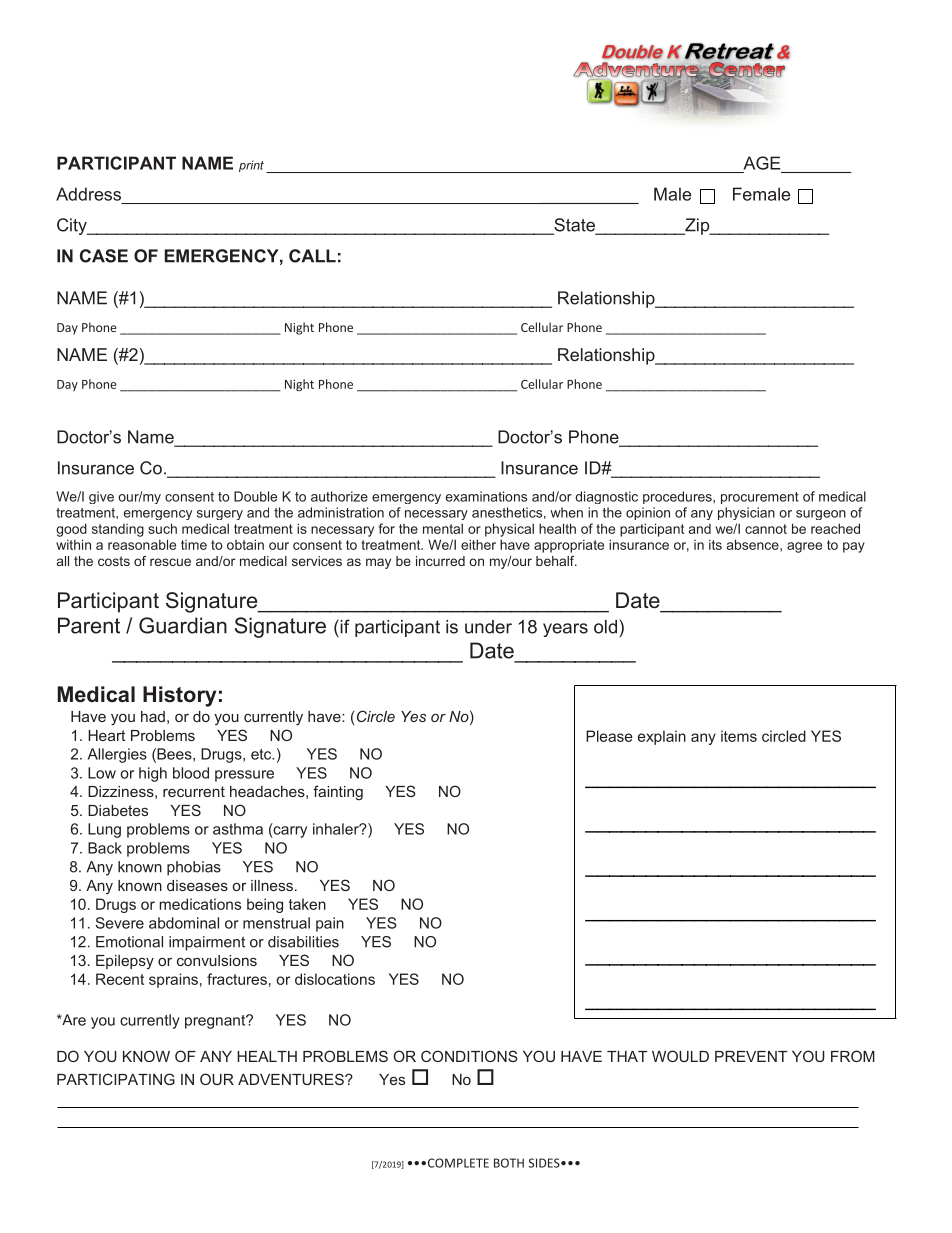 This screenshot has width=952, height=1233. Describe the element at coordinates (751, 1056) in the screenshot. I see `PREVENT` at that location.
